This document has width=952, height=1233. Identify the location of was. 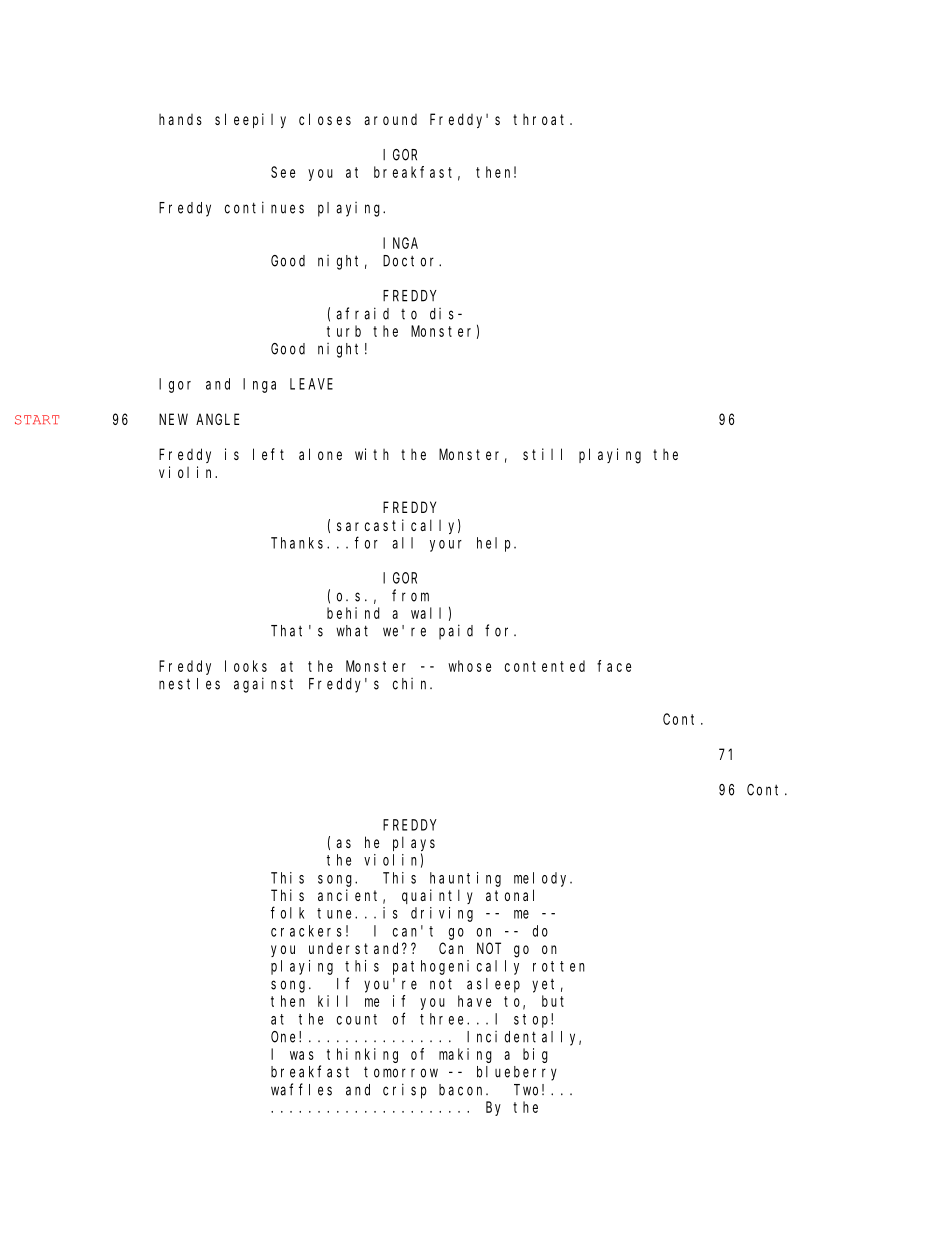
(302, 1055).
